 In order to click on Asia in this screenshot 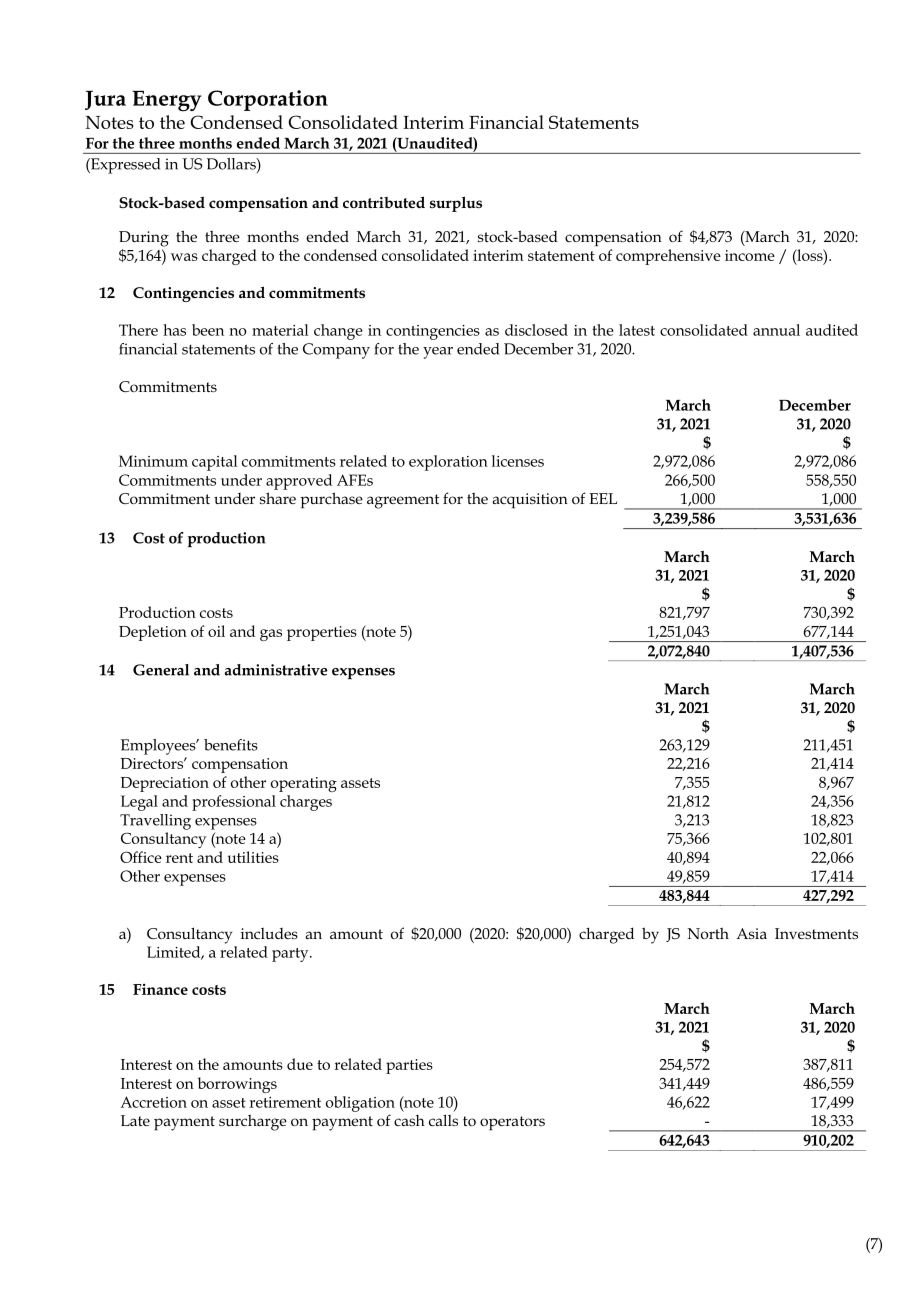, I will do `click(751, 933)`.
